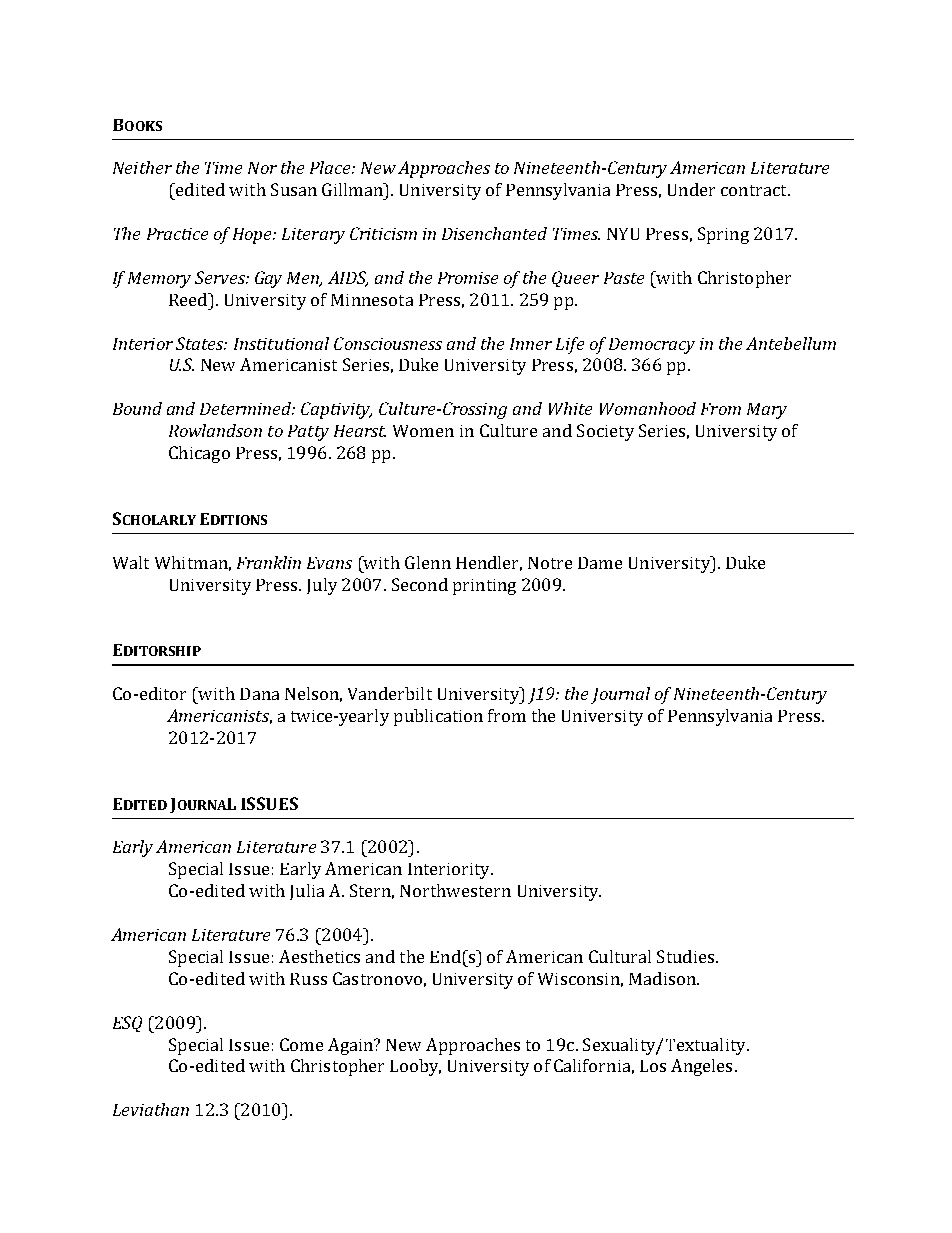 This document has width=952, height=1233. What do you see at coordinates (177, 234) in the document?
I see `Practice` at bounding box center [177, 234].
